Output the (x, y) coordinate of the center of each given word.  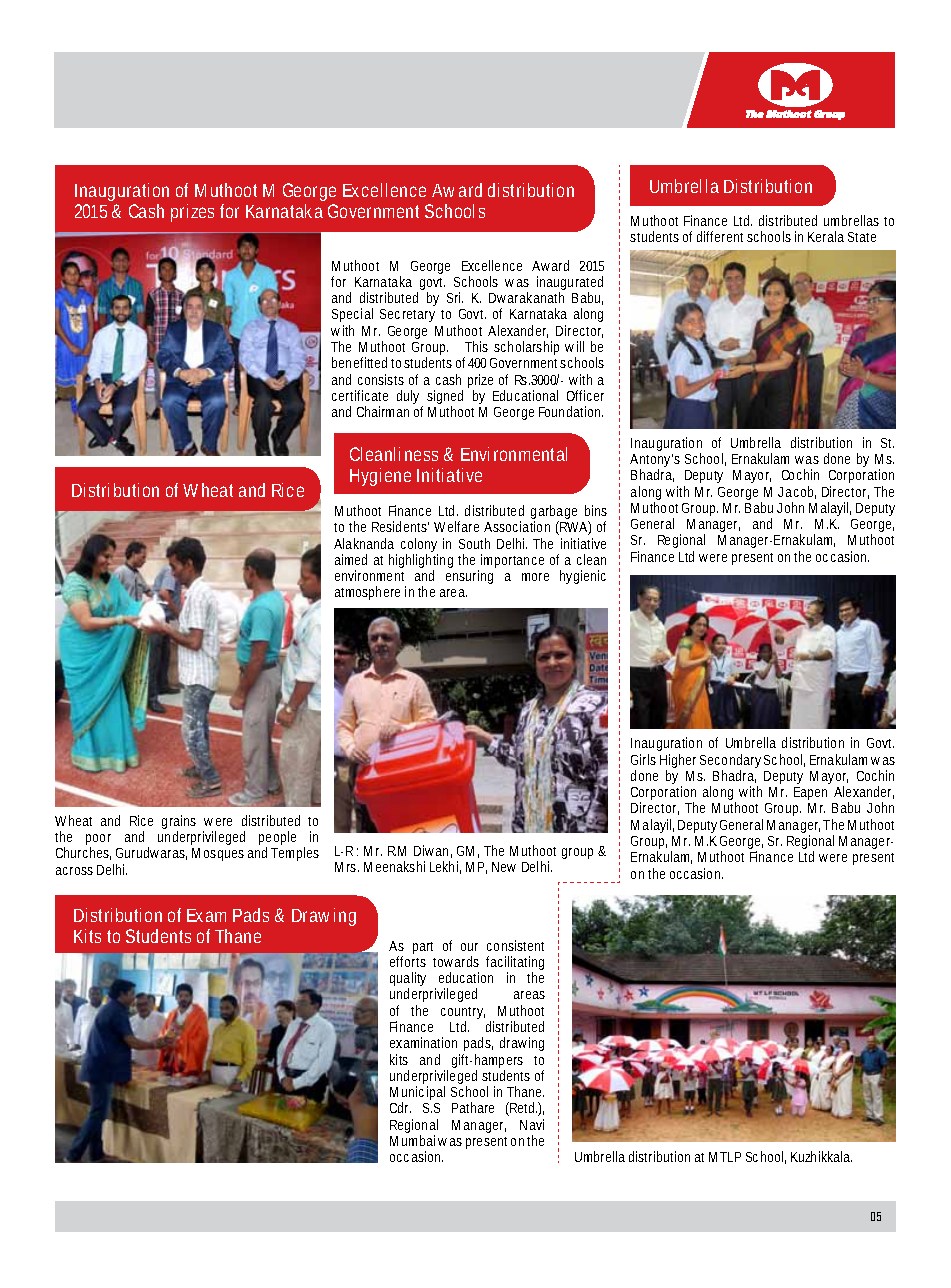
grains (179, 823)
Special (352, 317)
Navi (532, 1124)
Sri (455, 297)
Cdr (400, 1107)
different (720, 236)
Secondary (730, 762)
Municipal (417, 1094)
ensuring (469, 577)
